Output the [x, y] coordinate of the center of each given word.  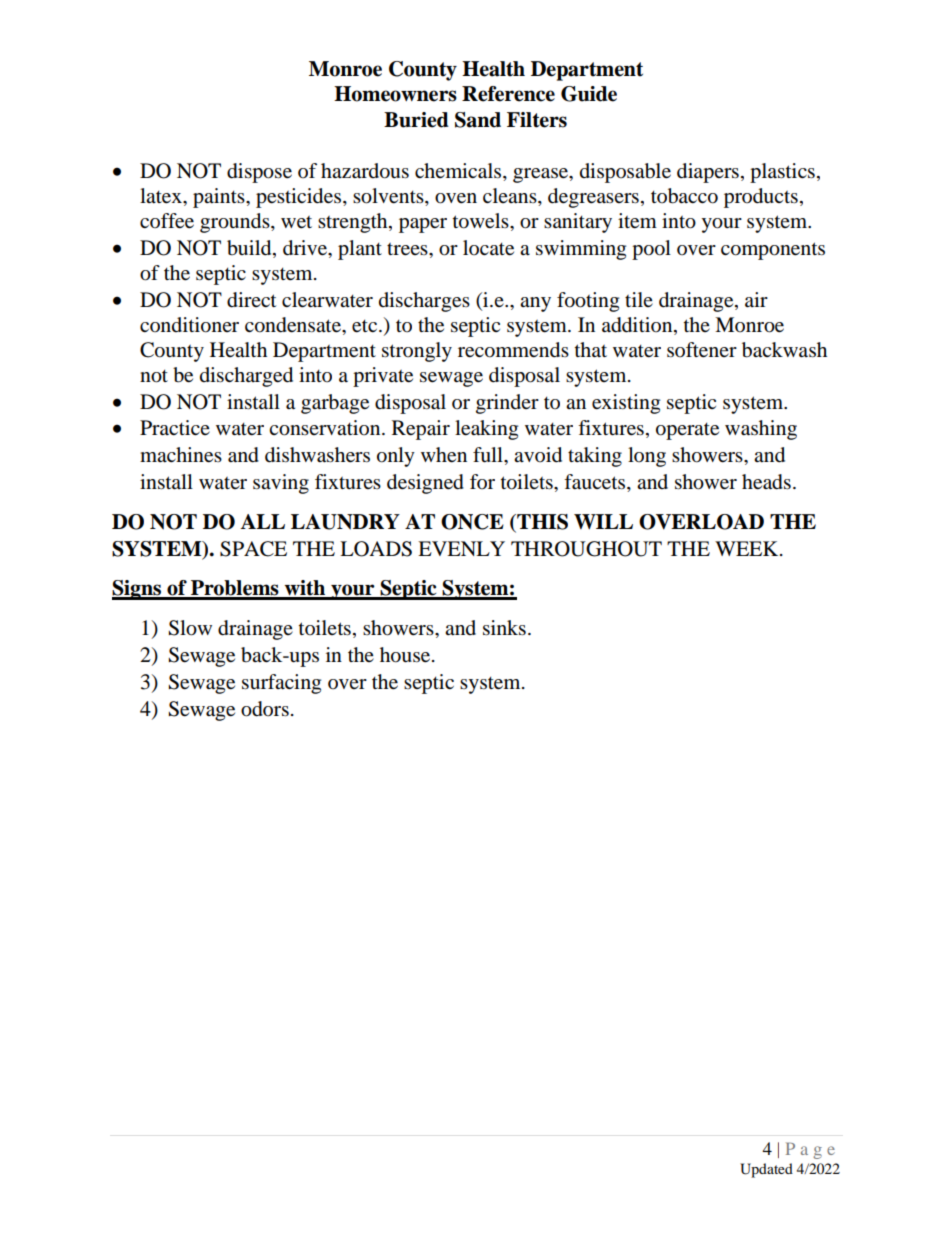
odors [265, 709]
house [406, 655]
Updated [766, 1170]
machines [181, 455]
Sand [478, 120]
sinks [504, 628]
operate [687, 431]
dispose [259, 173]
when [444, 455]
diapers [708, 173]
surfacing [281, 684]
